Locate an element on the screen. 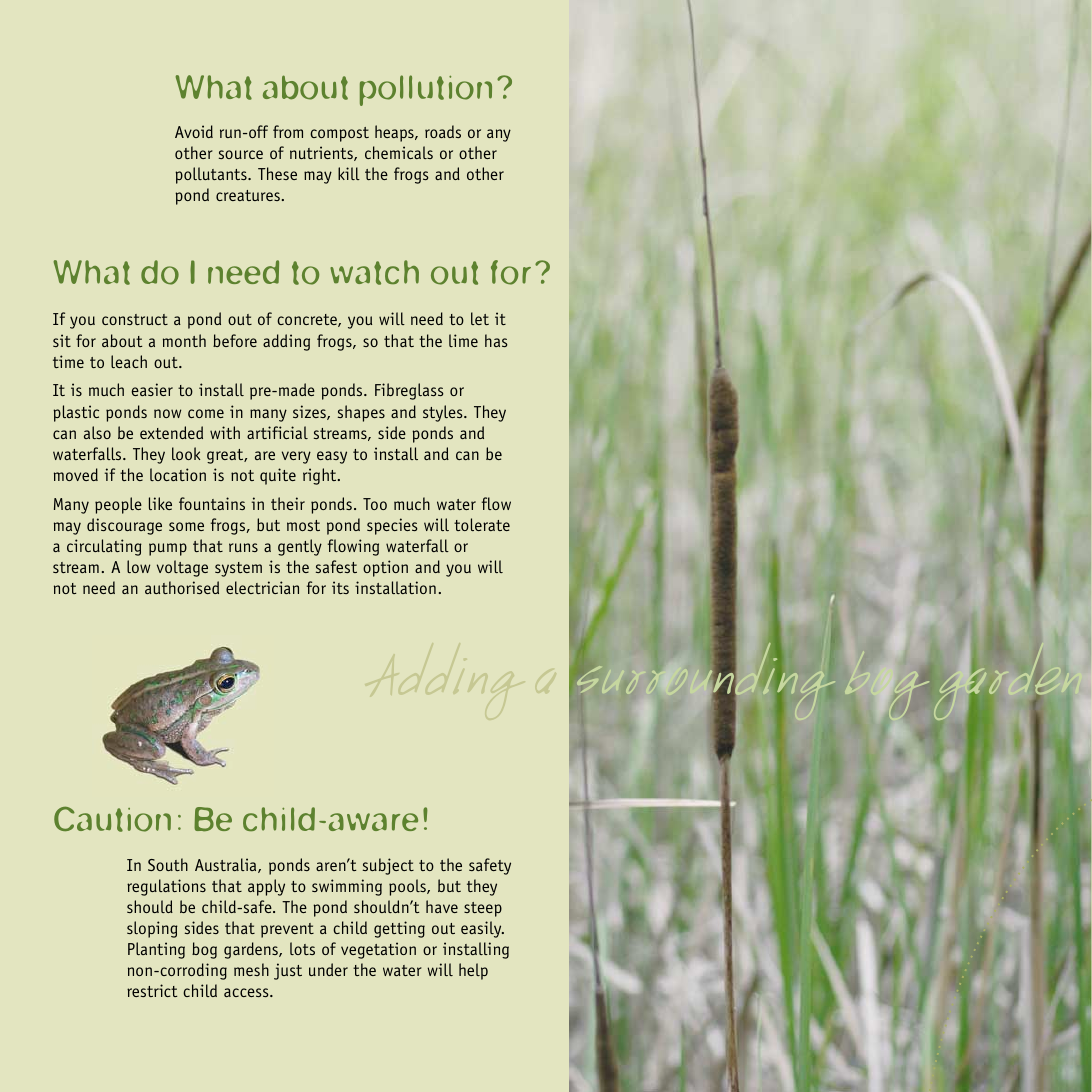  from is located at coordinates (288, 131).
